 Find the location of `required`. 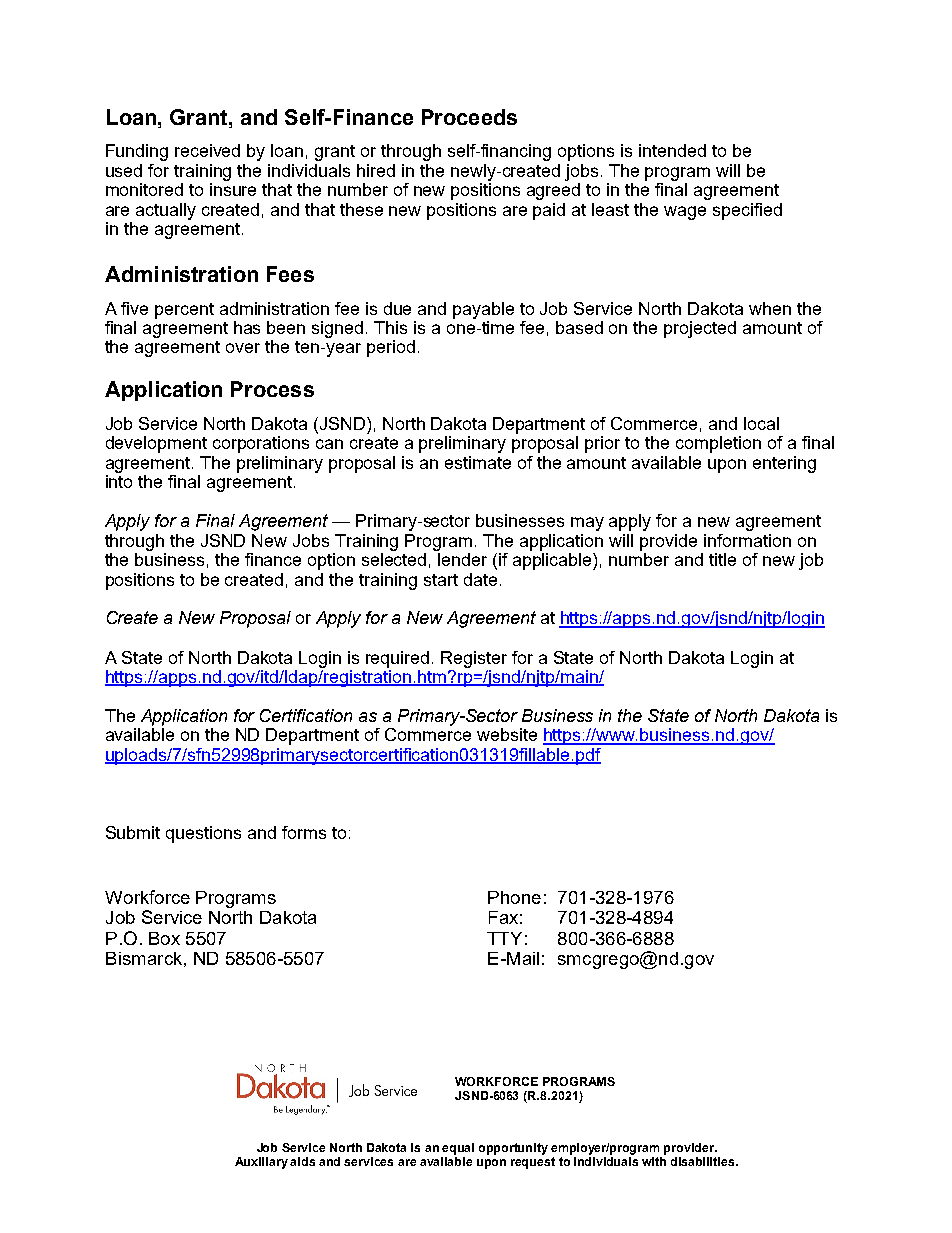

required is located at coordinates (397, 659).
